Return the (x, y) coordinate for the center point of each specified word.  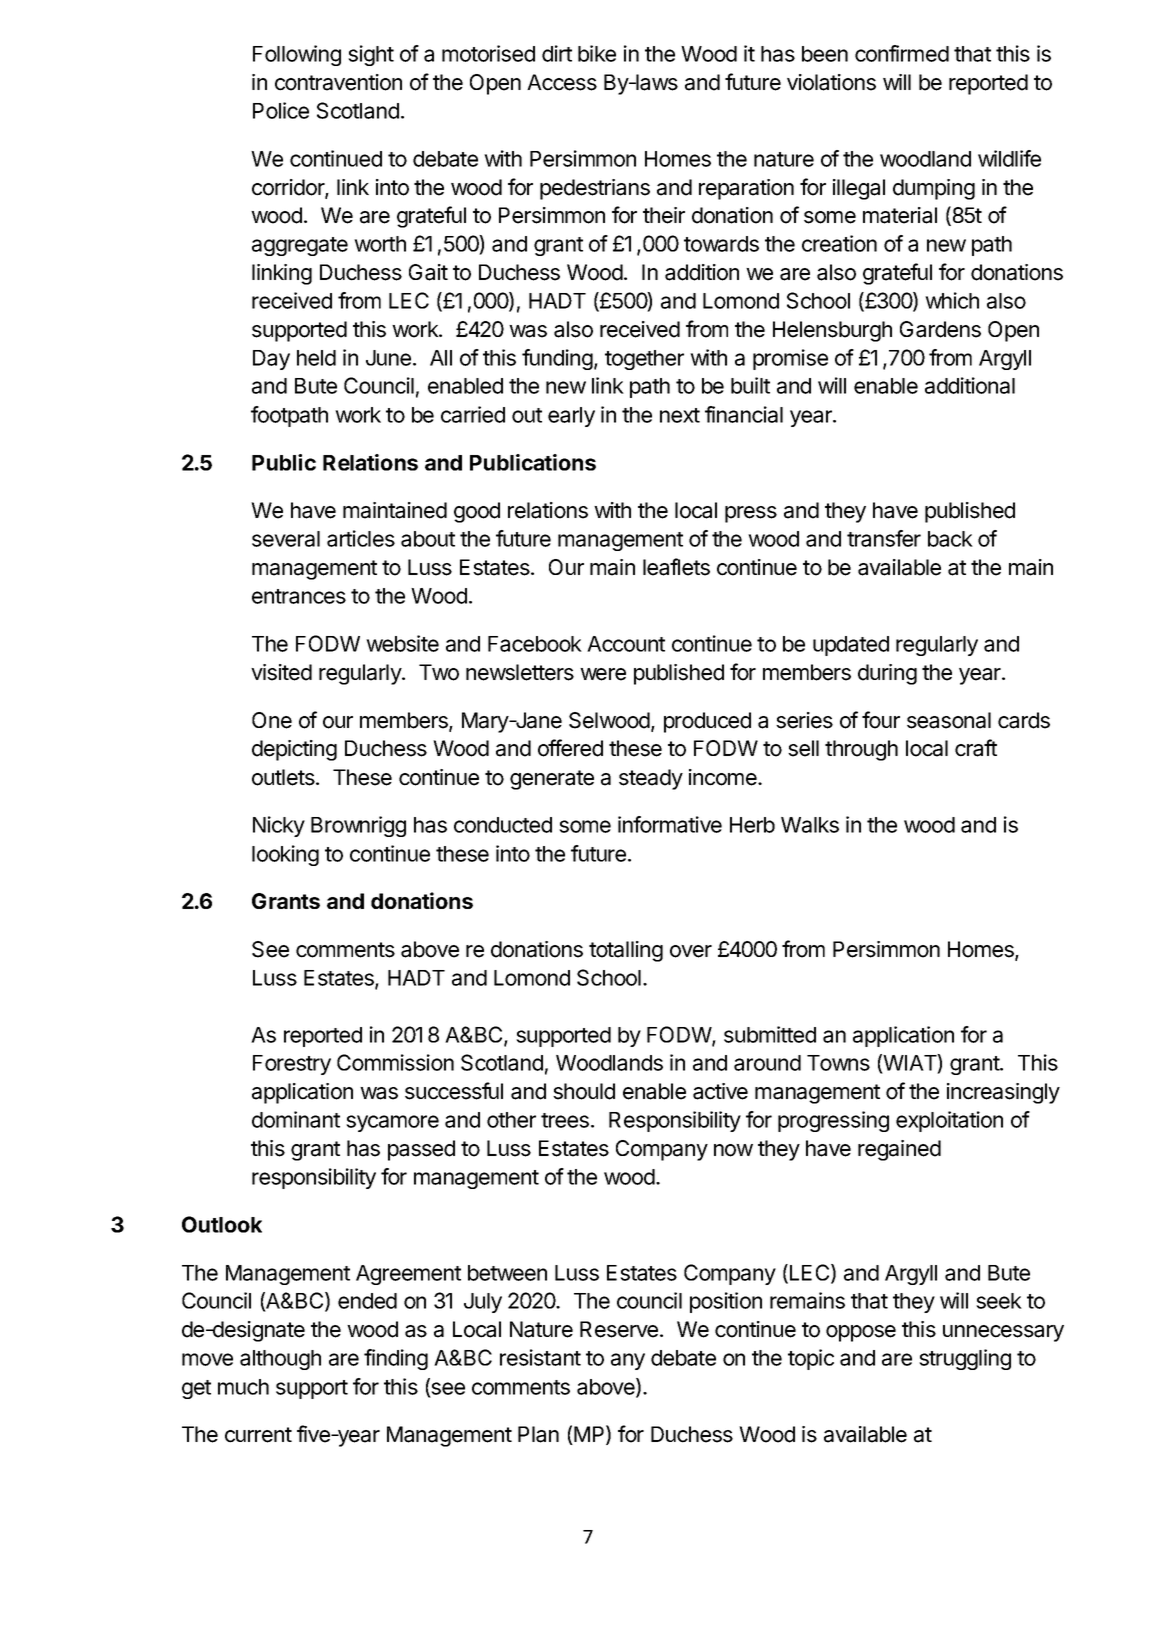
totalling (626, 951)
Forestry (292, 1065)
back (950, 539)
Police (281, 110)
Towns (838, 1063)
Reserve (619, 1329)
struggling (965, 1359)
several (286, 539)
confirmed (902, 53)
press (751, 514)
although (280, 1360)
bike (597, 53)
